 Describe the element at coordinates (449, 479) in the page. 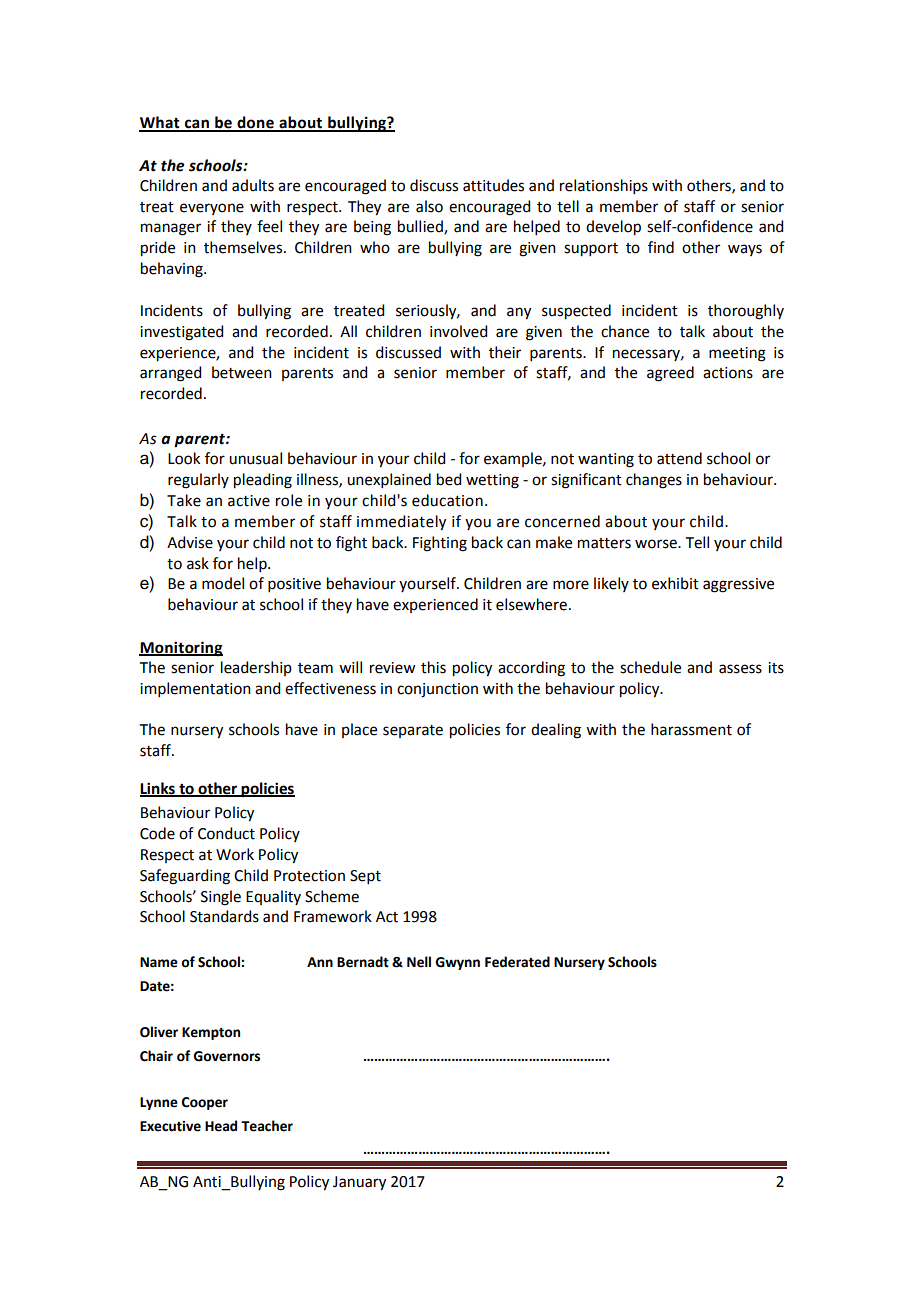

I see `bed` at that location.
